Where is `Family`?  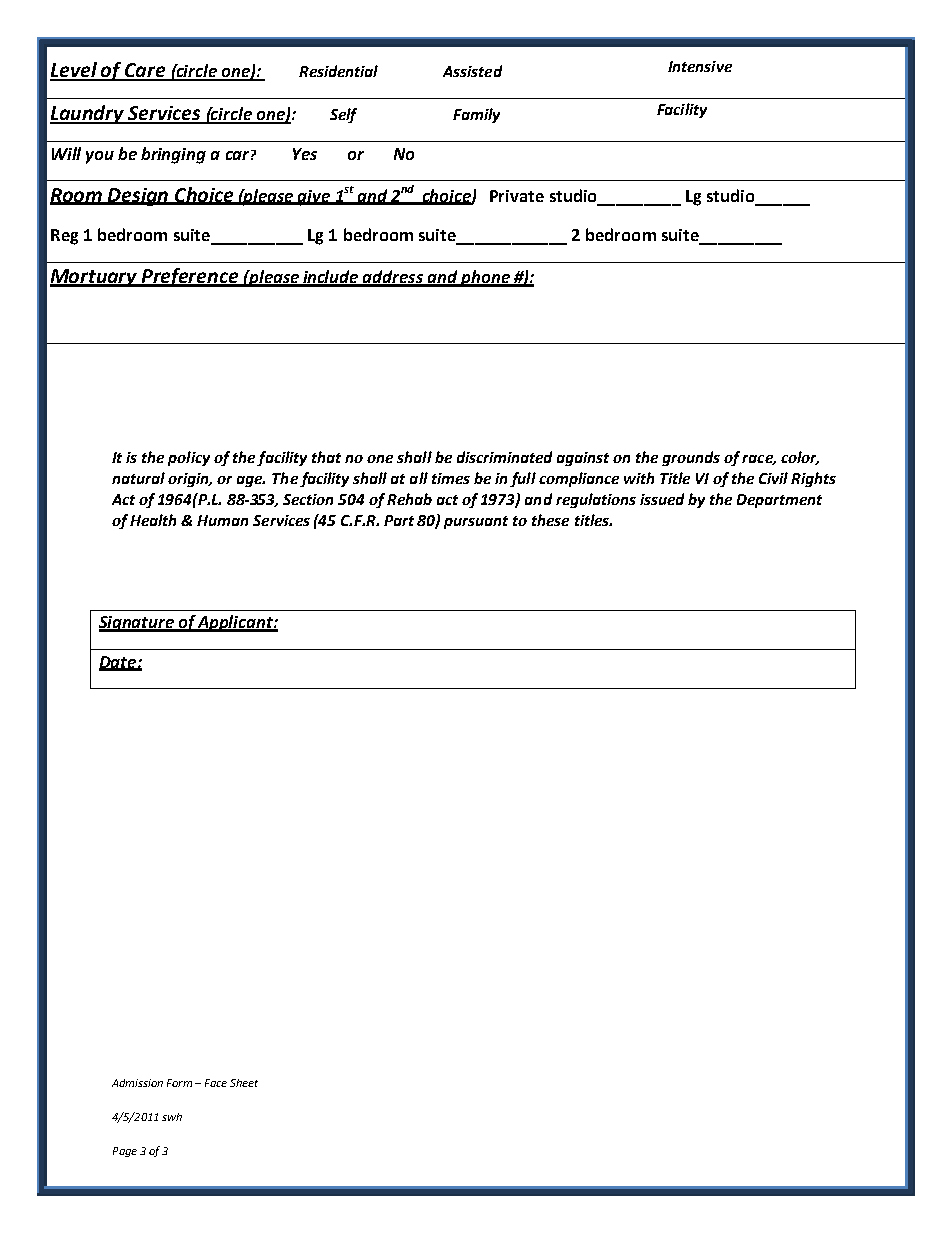 Family is located at coordinates (476, 115).
